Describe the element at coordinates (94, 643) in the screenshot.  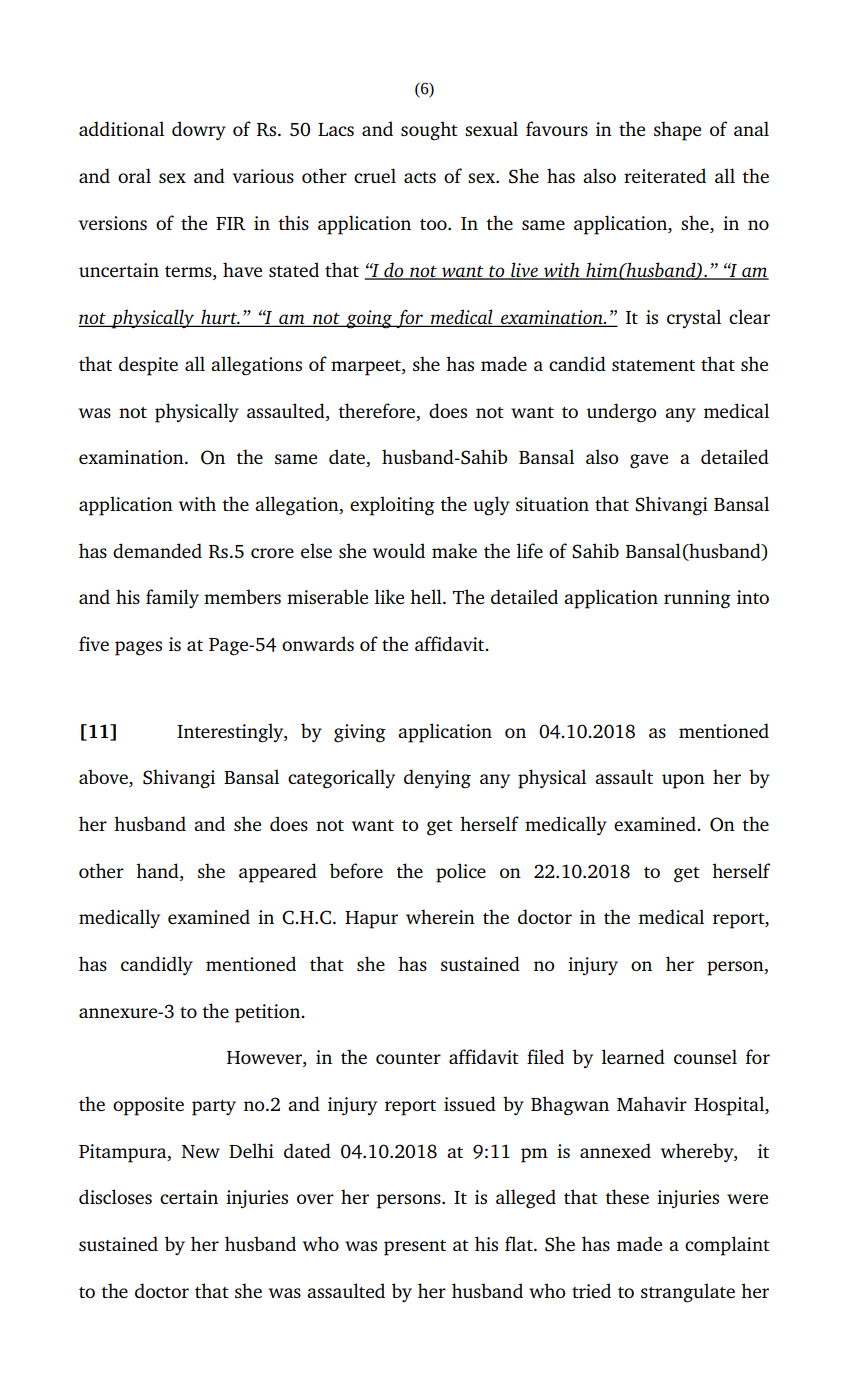
I see `five` at that location.
